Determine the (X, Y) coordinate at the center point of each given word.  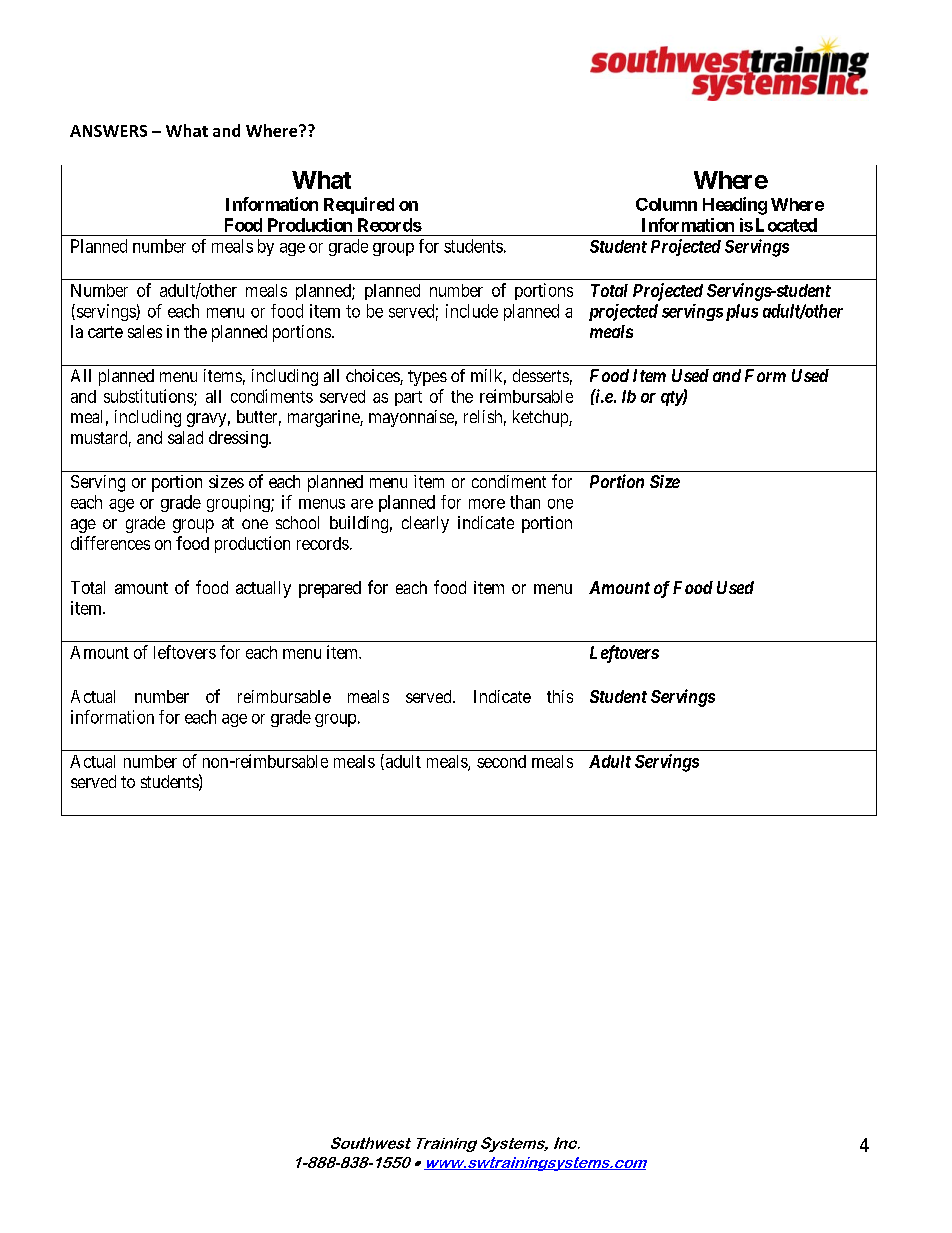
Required (359, 205)
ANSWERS (108, 131)
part (408, 398)
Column (666, 204)
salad (185, 437)
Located (786, 225)
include (472, 311)
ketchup (541, 418)
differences (110, 543)
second (501, 761)
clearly (425, 524)
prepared (330, 589)
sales (145, 331)
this (560, 696)
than (525, 502)
